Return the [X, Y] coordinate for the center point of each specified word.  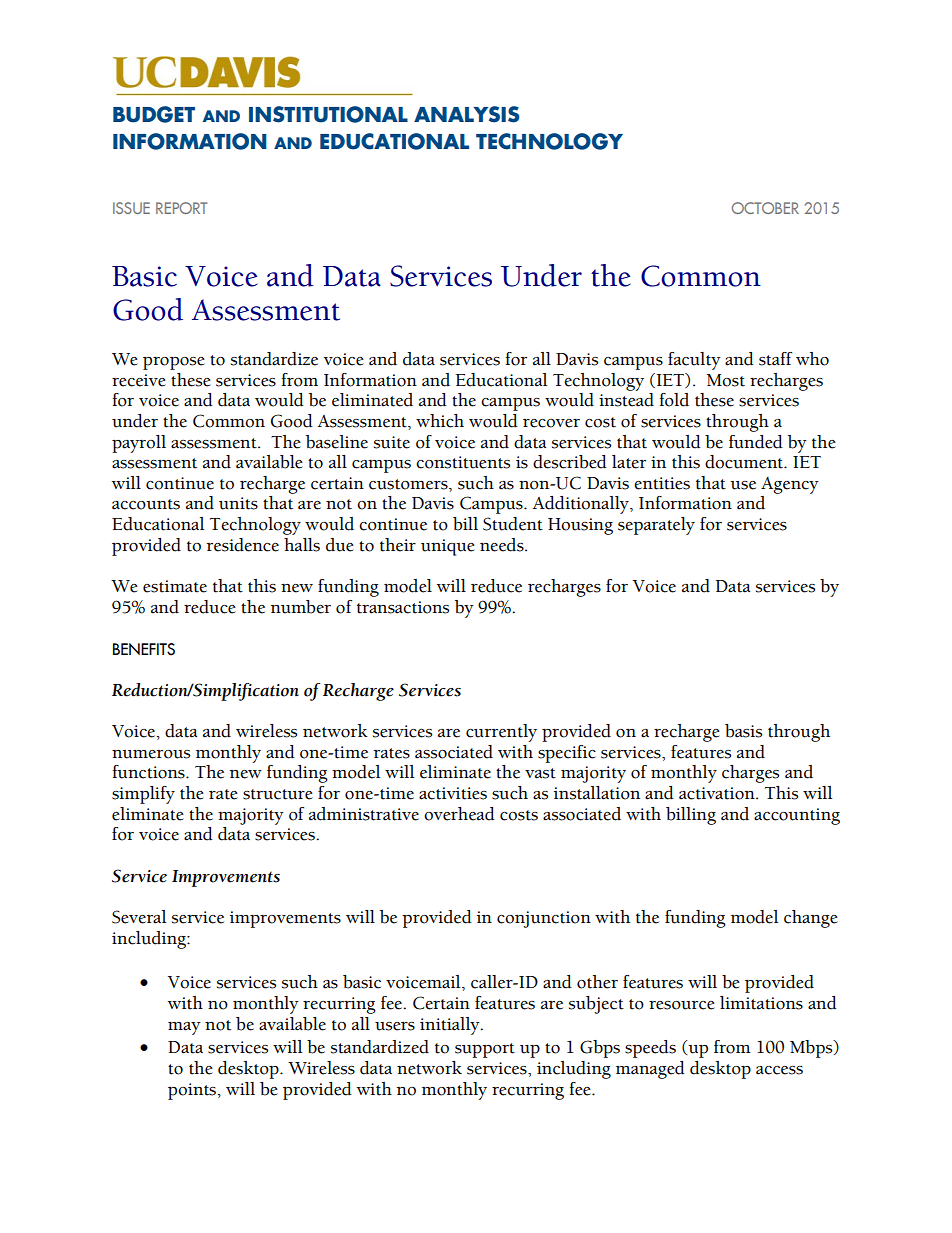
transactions [403, 607]
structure [278, 794]
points [192, 1091]
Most [726, 380]
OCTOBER [765, 208]
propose [174, 363]
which [440, 421]
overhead [459, 814]
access [779, 1070]
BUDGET [154, 114]
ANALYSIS [467, 114]
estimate [175, 586]
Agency [790, 485]
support [485, 1050]
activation [718, 793]
